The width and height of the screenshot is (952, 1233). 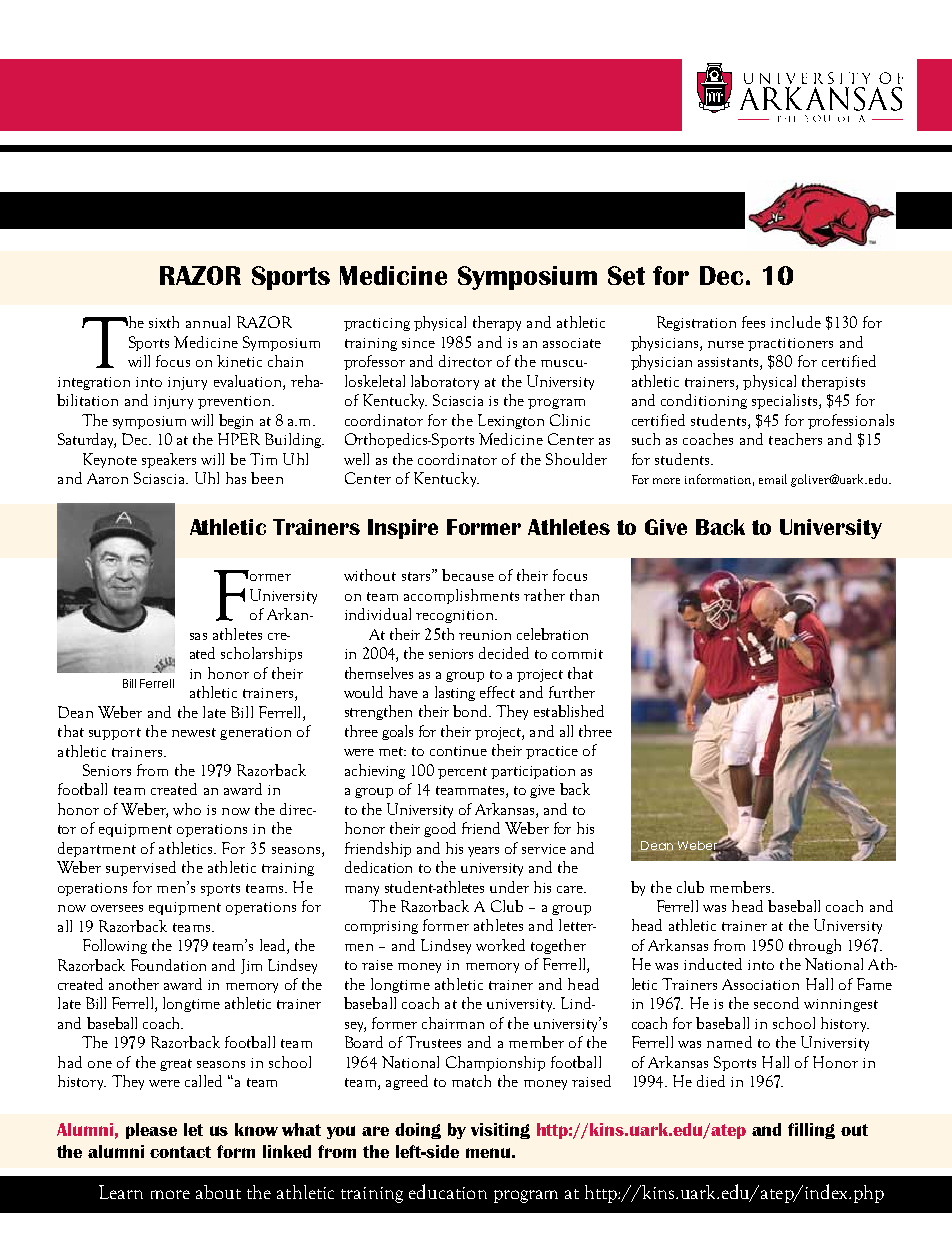 What do you see at coordinates (180, 1152) in the screenshot?
I see `contact` at bounding box center [180, 1152].
